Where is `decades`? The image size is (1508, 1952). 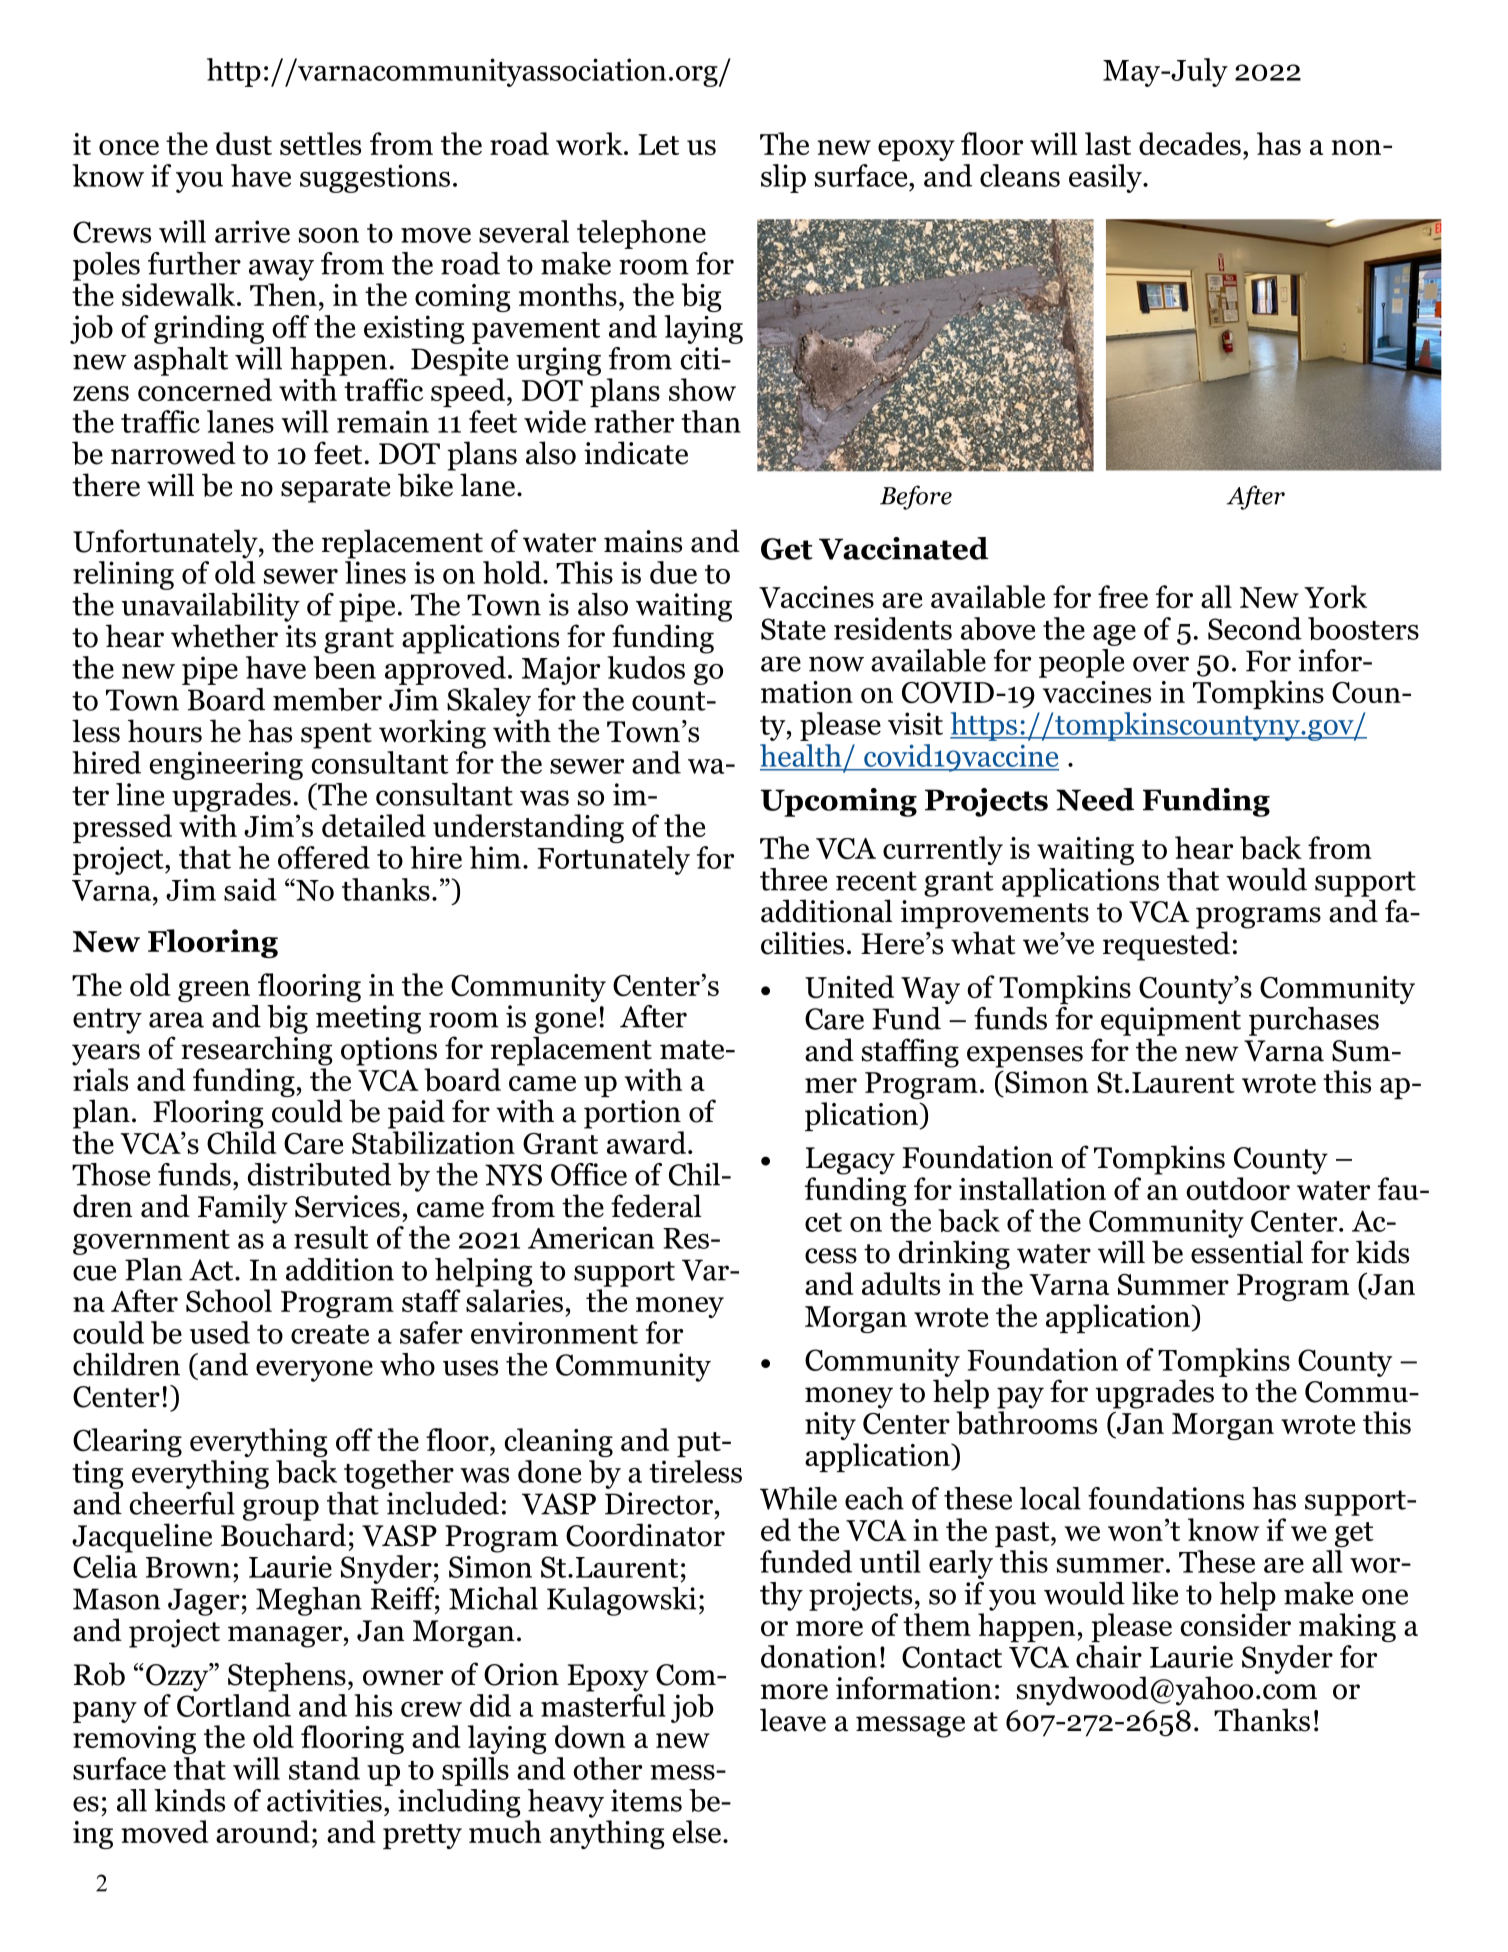 decades is located at coordinates (1190, 143).
